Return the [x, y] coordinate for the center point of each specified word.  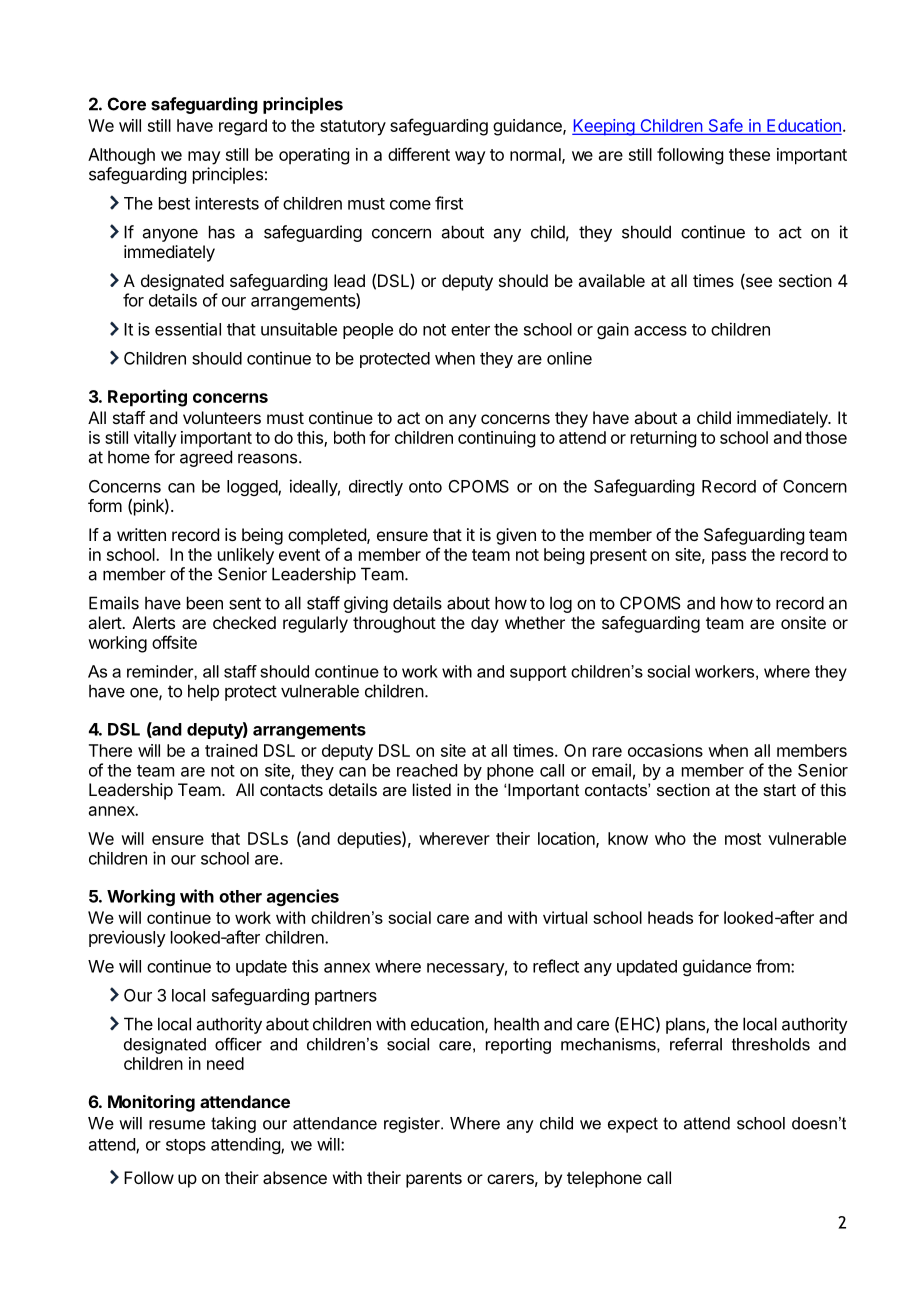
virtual [565, 917]
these [749, 154]
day [485, 624]
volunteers [222, 417]
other [240, 896]
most [743, 839]
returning [663, 439]
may [204, 158]
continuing [496, 439]
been [205, 603]
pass [729, 558]
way [470, 158]
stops [186, 1146]
